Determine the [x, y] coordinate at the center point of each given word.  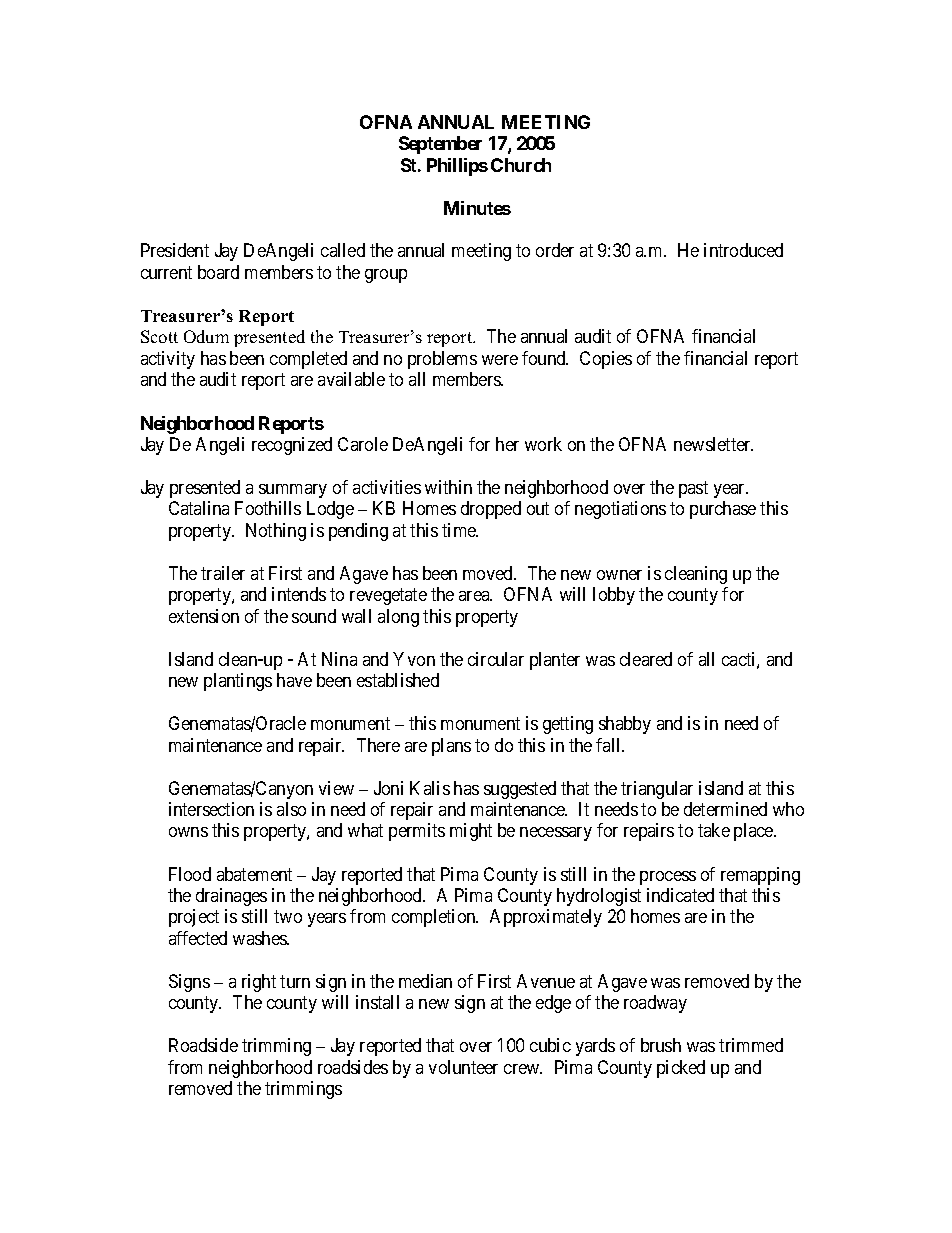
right [259, 983]
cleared [646, 659]
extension [204, 616]
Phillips [457, 167]
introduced [743, 250]
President [175, 250]
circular [496, 659]
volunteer [463, 1067]
